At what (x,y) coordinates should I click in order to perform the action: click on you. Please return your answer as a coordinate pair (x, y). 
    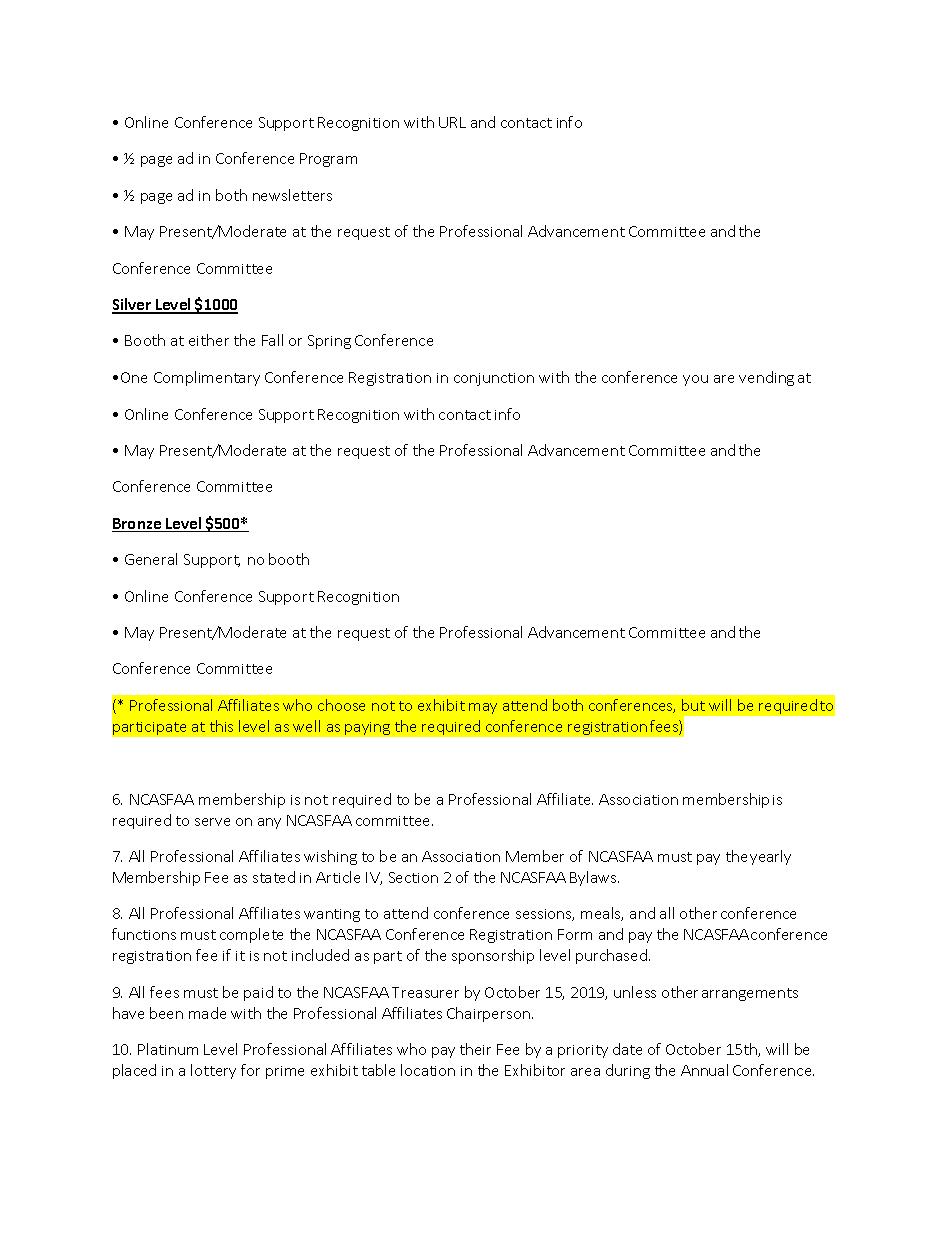
    Looking at the image, I should click on (695, 380).
